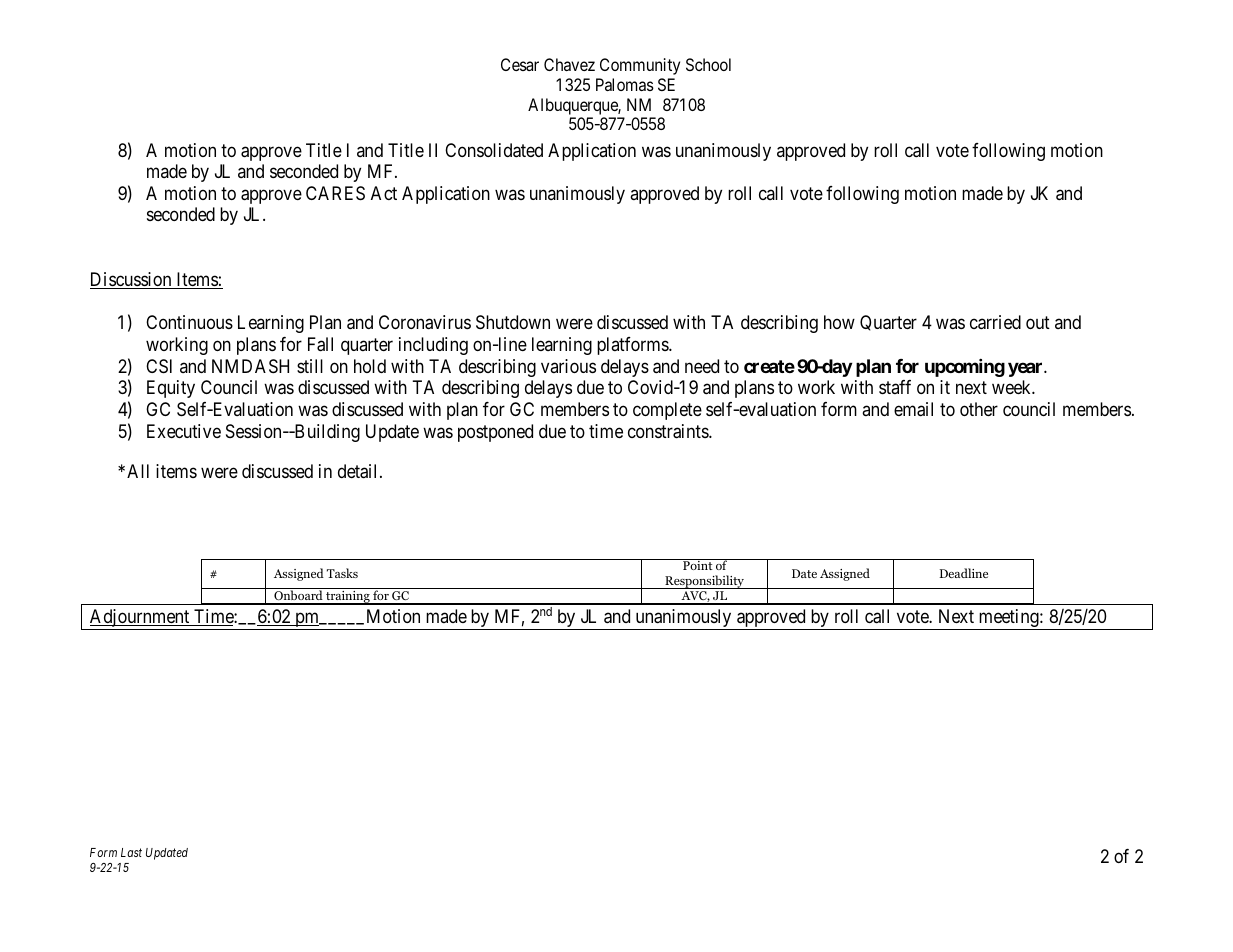  I want to click on Discussion, so click(132, 280).
